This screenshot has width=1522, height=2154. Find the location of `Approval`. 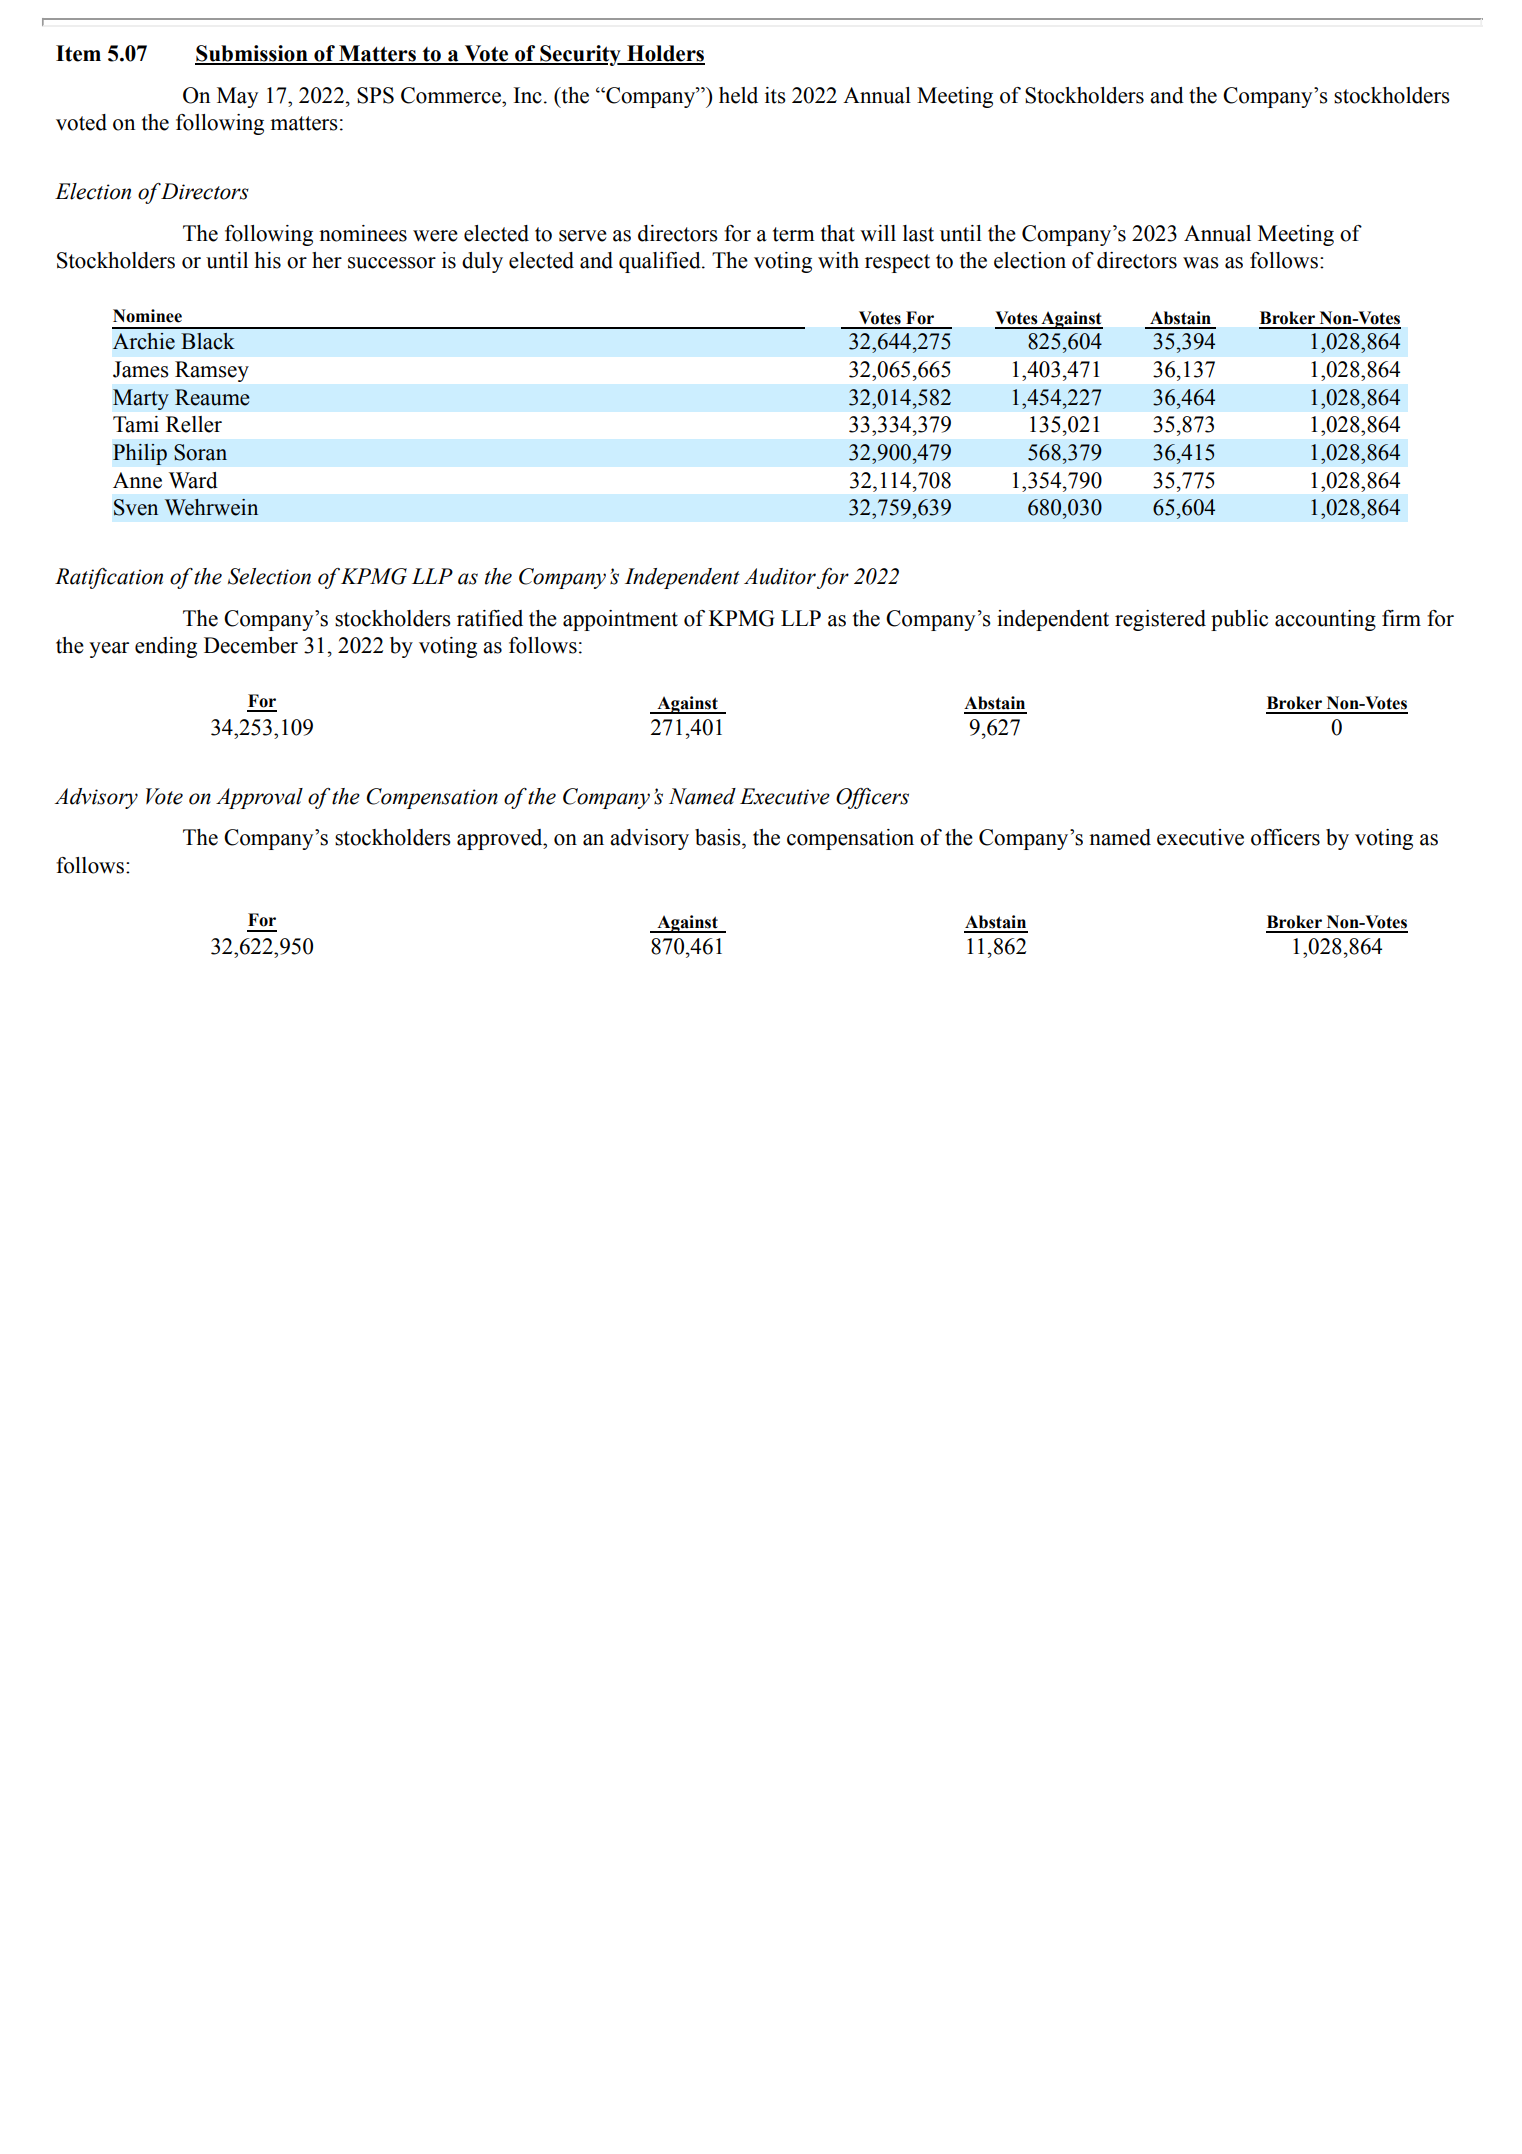

Approval is located at coordinates (259, 798).
